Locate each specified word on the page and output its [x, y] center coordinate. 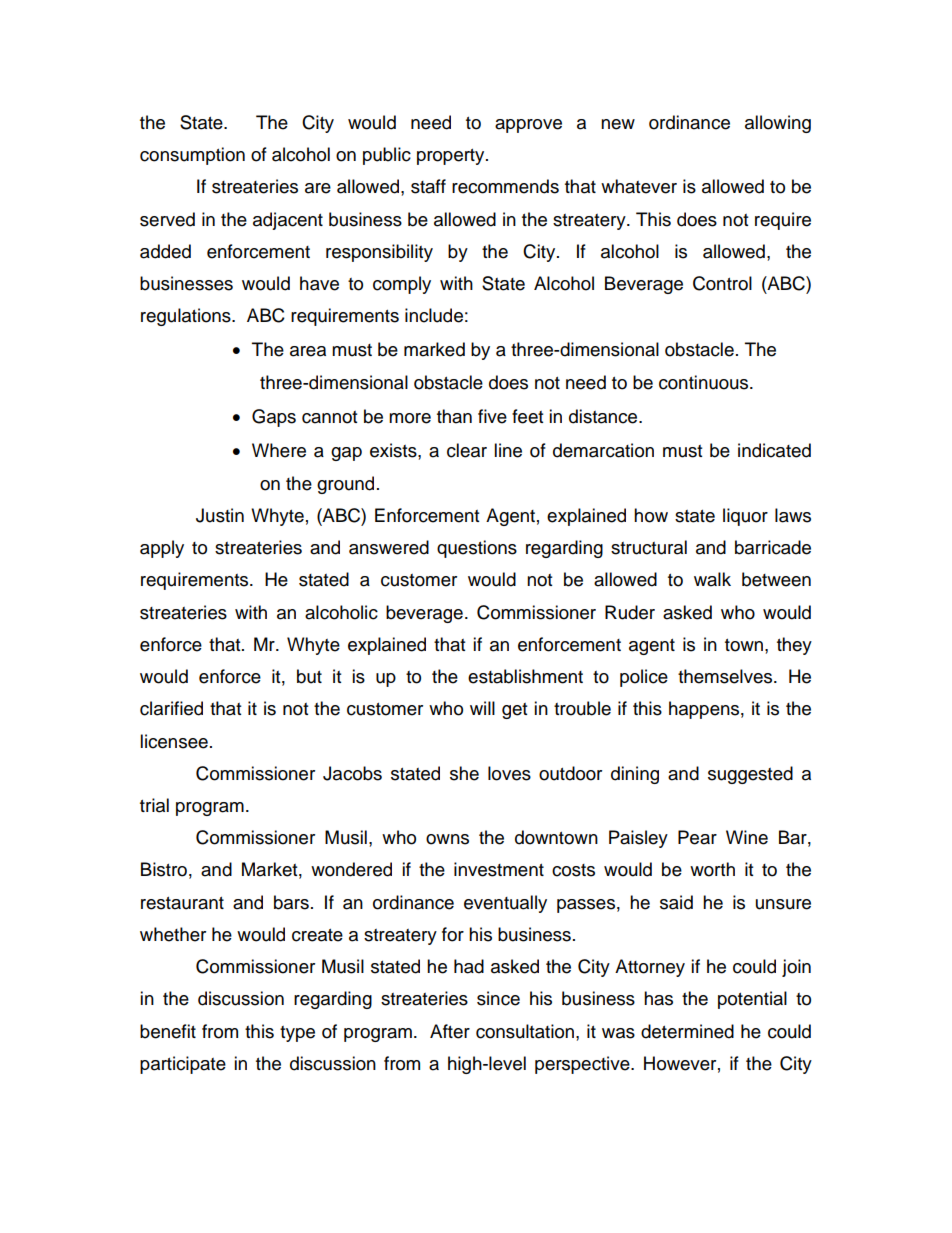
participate [183, 1065]
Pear [697, 837]
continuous [705, 382]
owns [447, 839]
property [452, 157]
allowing [778, 124]
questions [477, 549]
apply [162, 549]
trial [154, 805]
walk [712, 579]
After [450, 1031]
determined [687, 1031]
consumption [192, 156]
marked [434, 349]
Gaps [274, 418]
